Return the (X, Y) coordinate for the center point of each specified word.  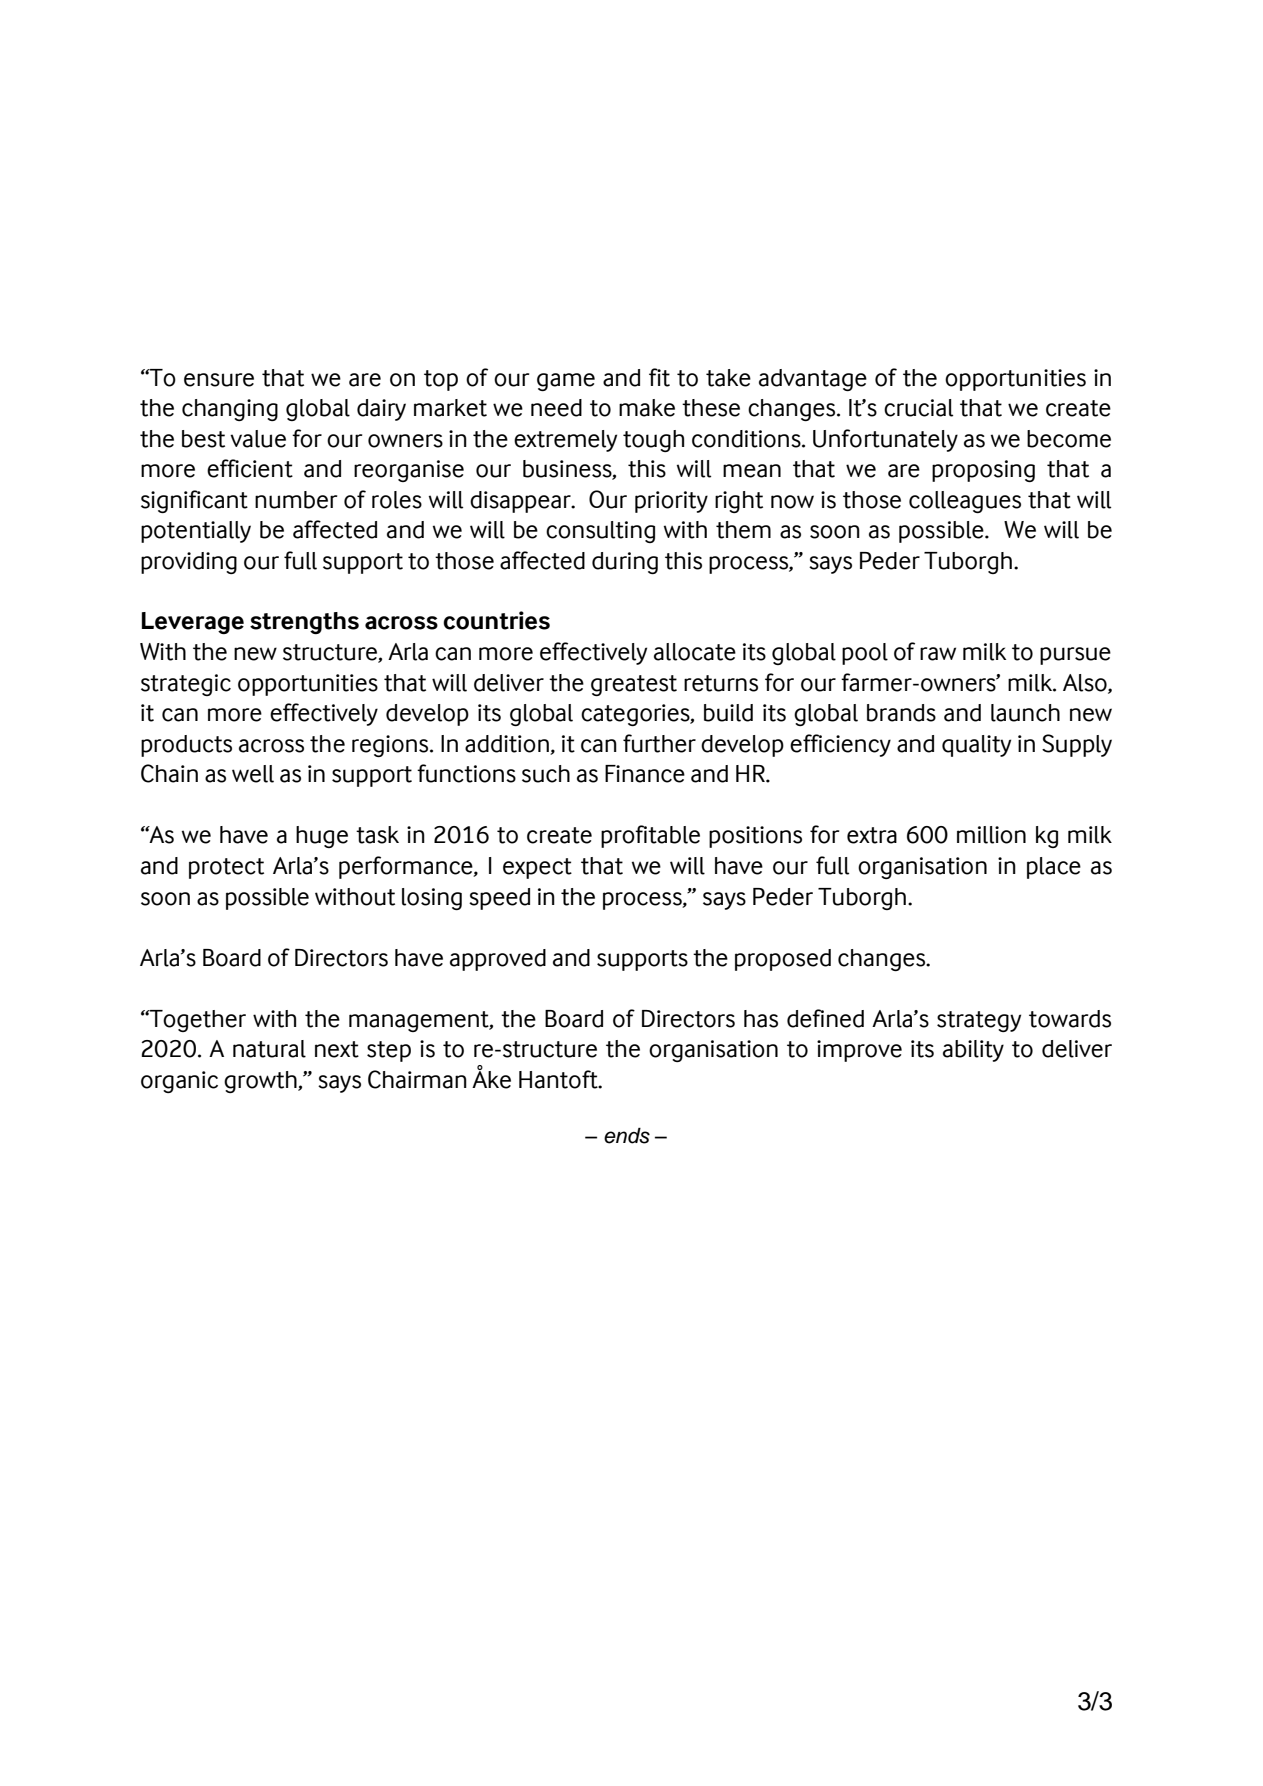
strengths (304, 623)
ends (627, 1135)
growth (261, 1082)
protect (226, 868)
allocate (695, 652)
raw (938, 654)
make (647, 408)
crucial (918, 408)
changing (230, 410)
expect (537, 868)
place (1054, 868)
